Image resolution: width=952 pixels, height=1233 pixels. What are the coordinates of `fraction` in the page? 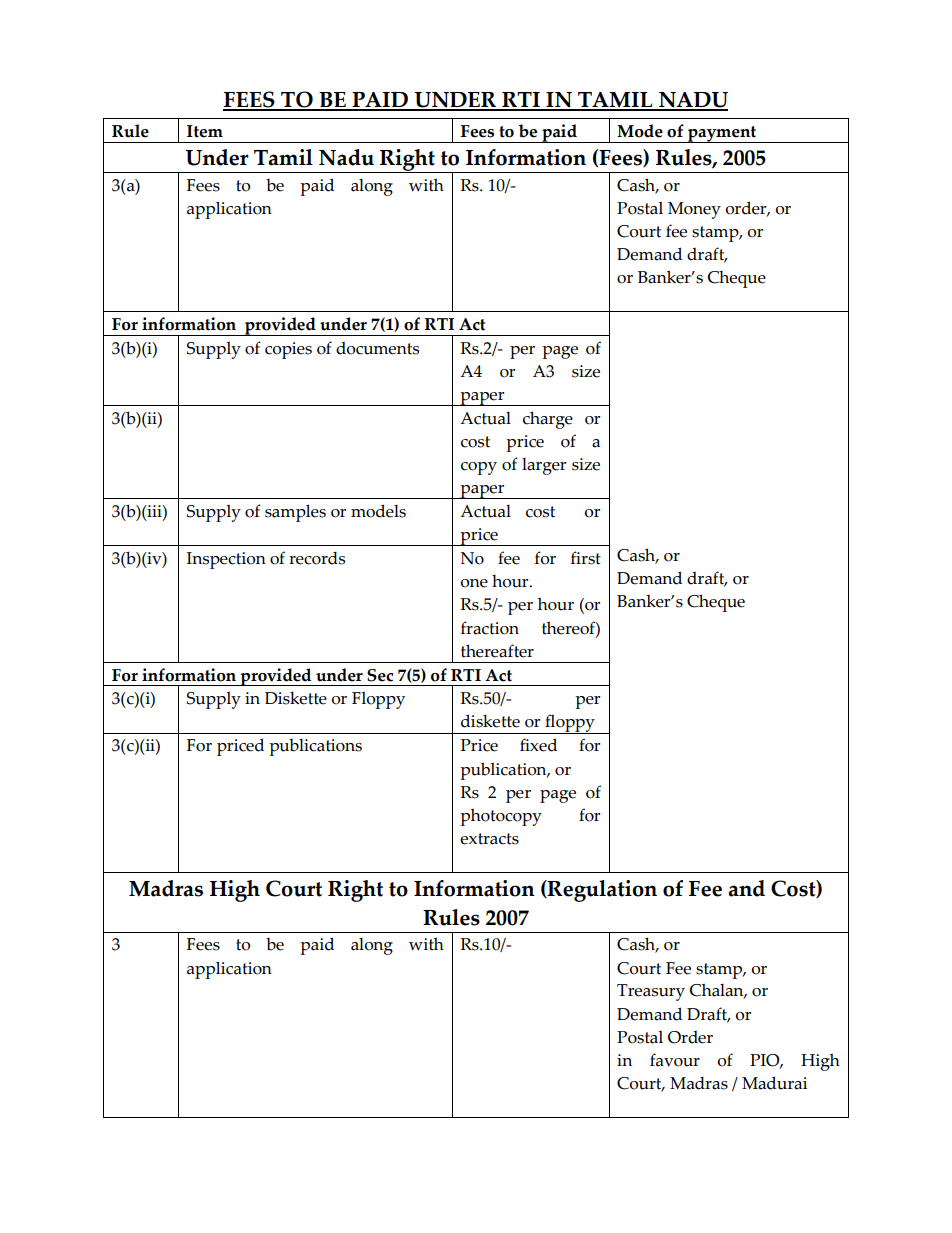 It's located at (490, 628).
